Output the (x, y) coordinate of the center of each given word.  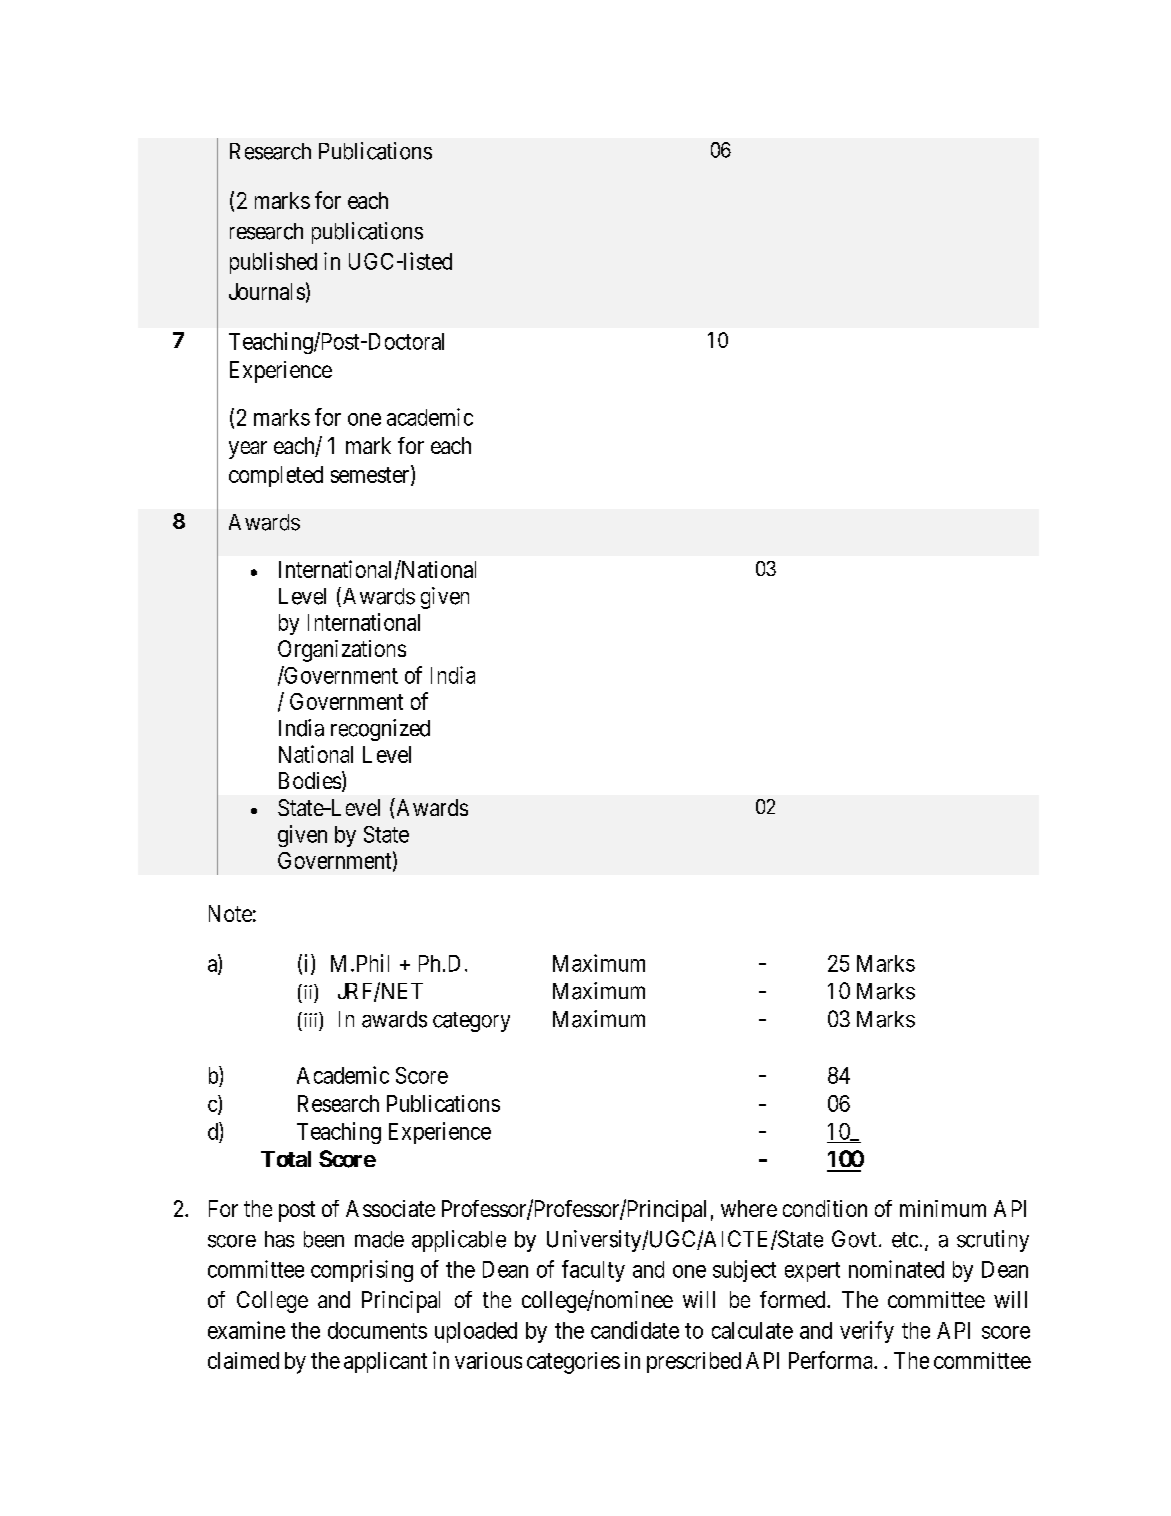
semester (371, 476)
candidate (635, 1330)
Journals (267, 291)
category (471, 1022)
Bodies (310, 780)
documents (377, 1330)
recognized (380, 730)
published (273, 263)
